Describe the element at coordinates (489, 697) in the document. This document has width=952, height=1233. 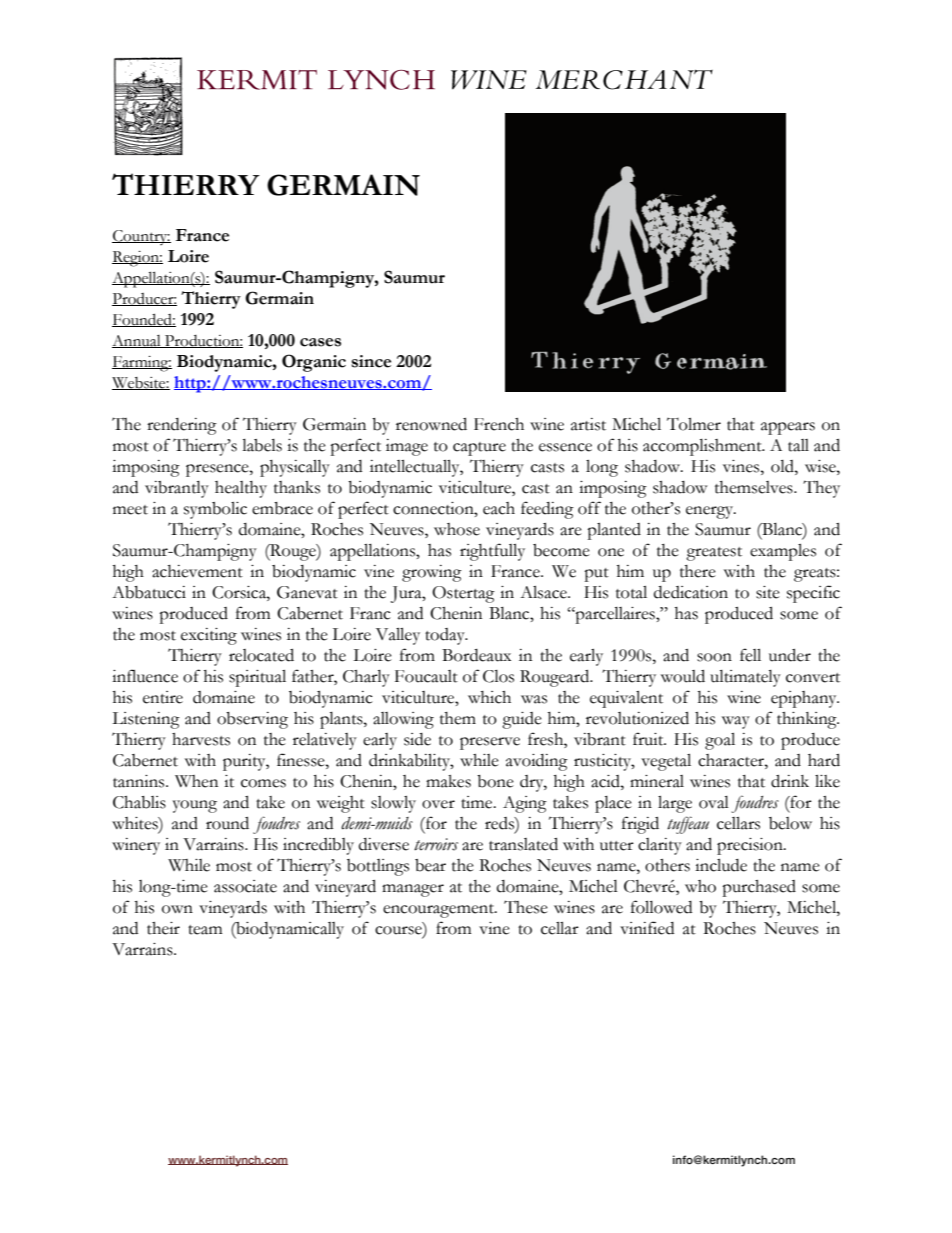
I see `which` at that location.
